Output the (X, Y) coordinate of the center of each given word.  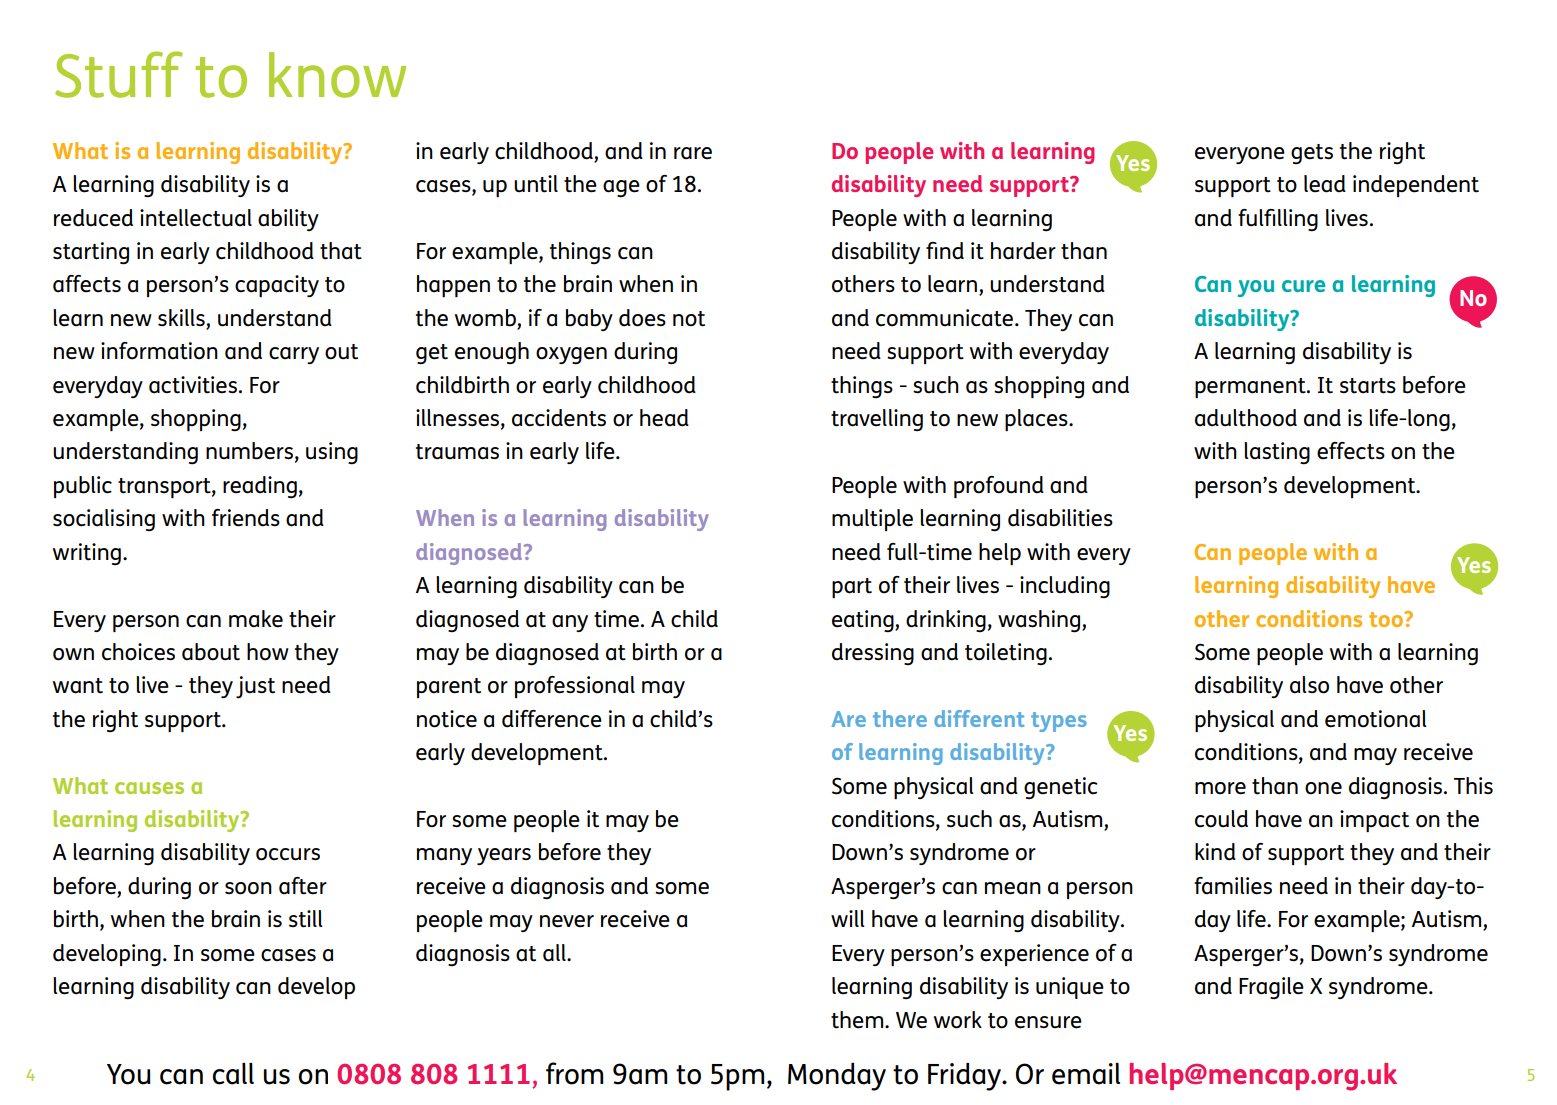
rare (693, 153)
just (255, 687)
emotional (1376, 719)
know (337, 75)
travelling (877, 420)
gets (1312, 154)
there (900, 718)
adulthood (1246, 418)
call (233, 1074)
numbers (249, 451)
